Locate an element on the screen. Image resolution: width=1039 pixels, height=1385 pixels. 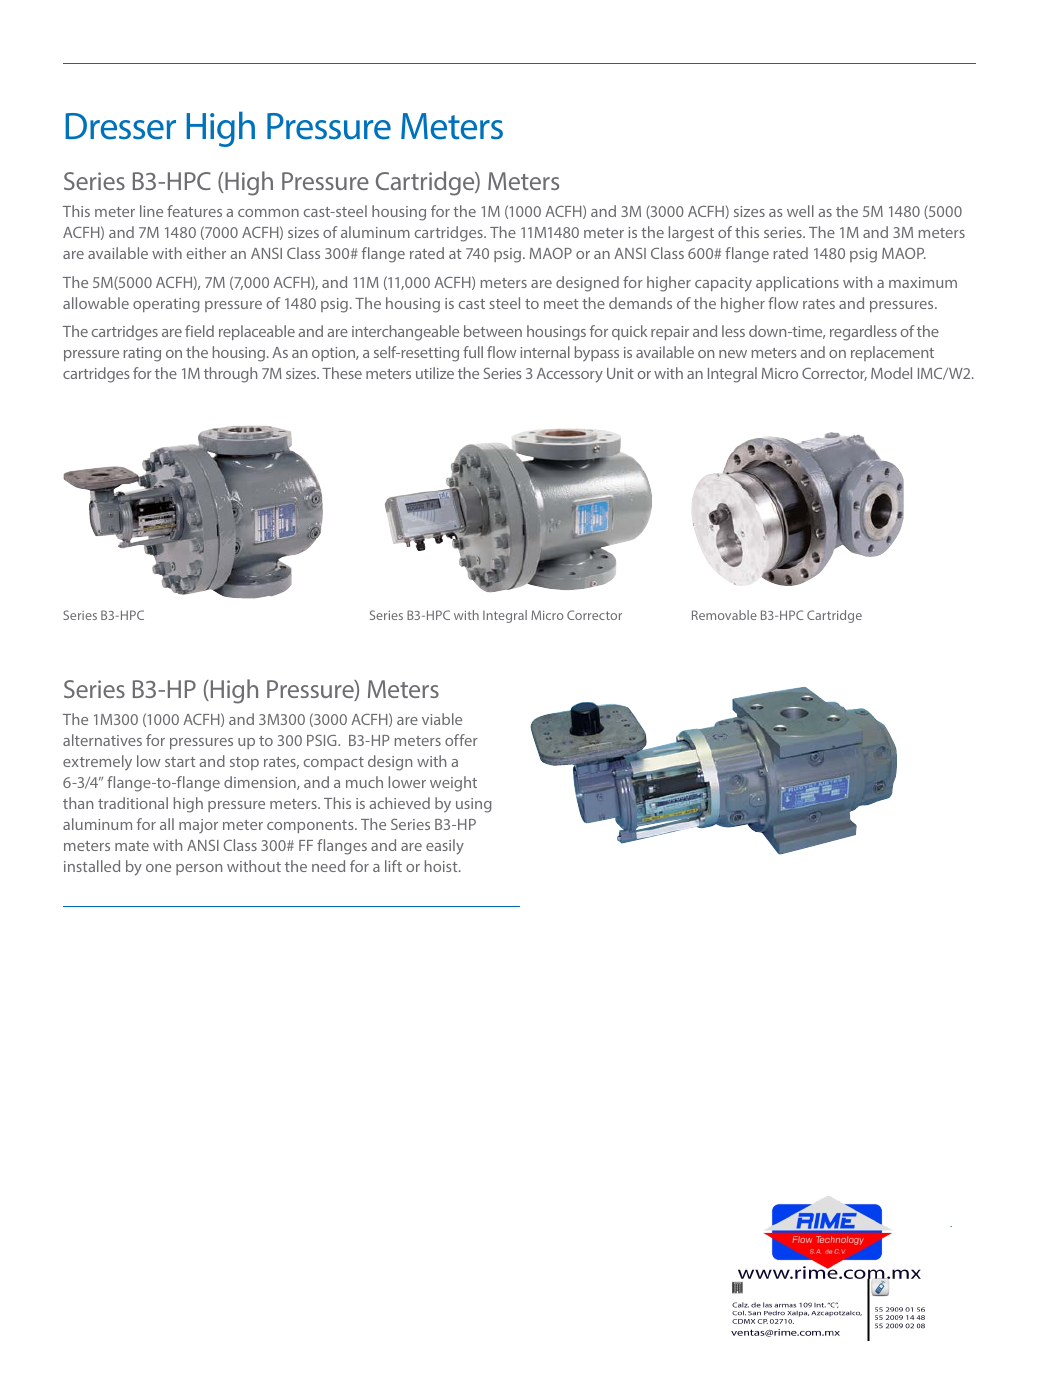
viable is located at coordinates (442, 719).
